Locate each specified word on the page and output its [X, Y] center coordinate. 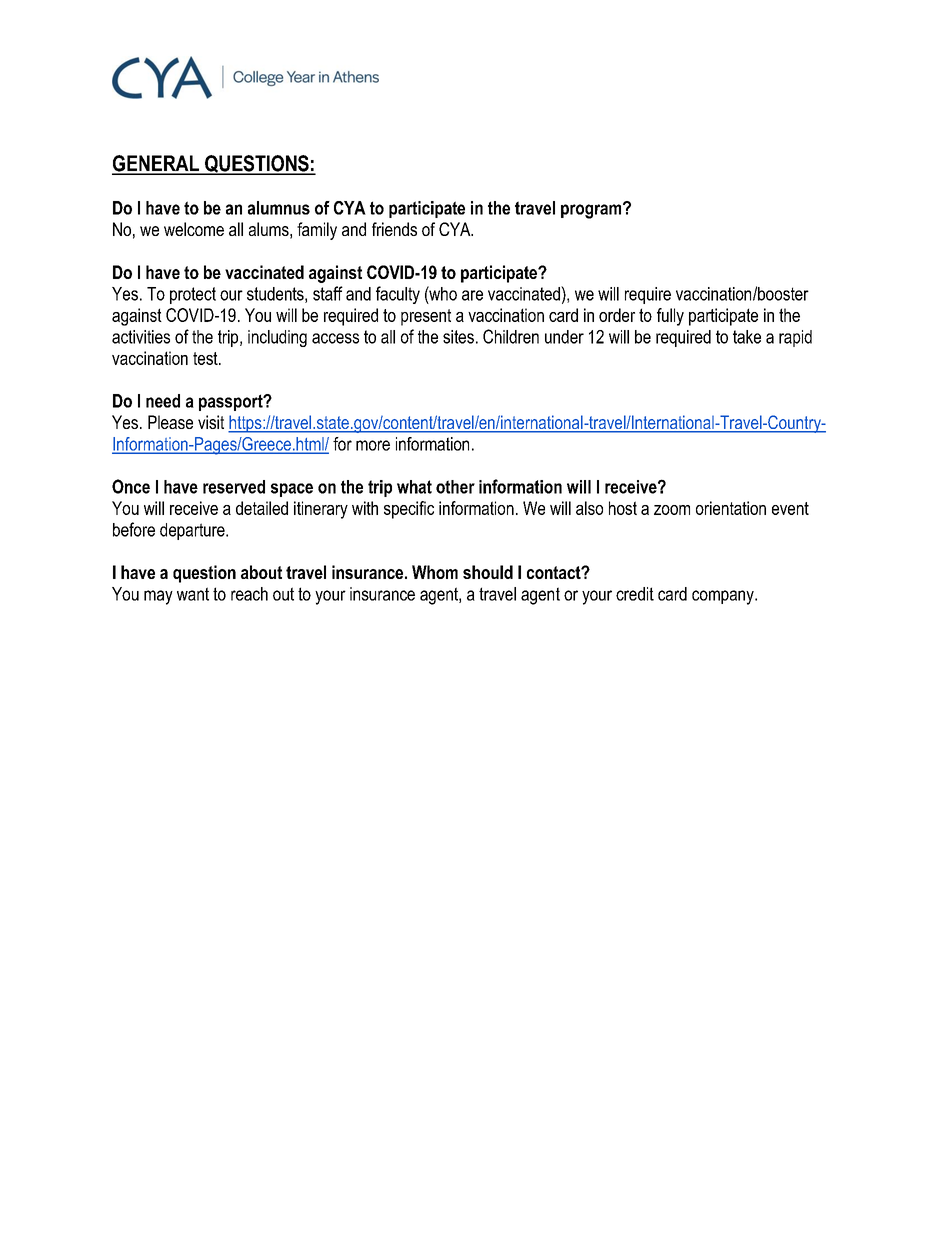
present [426, 317]
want [193, 594]
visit [211, 422]
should [488, 572]
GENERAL [156, 164]
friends [394, 229]
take [747, 337]
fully [670, 317]
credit [635, 594]
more [373, 445]
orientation [731, 508]
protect [193, 295]
